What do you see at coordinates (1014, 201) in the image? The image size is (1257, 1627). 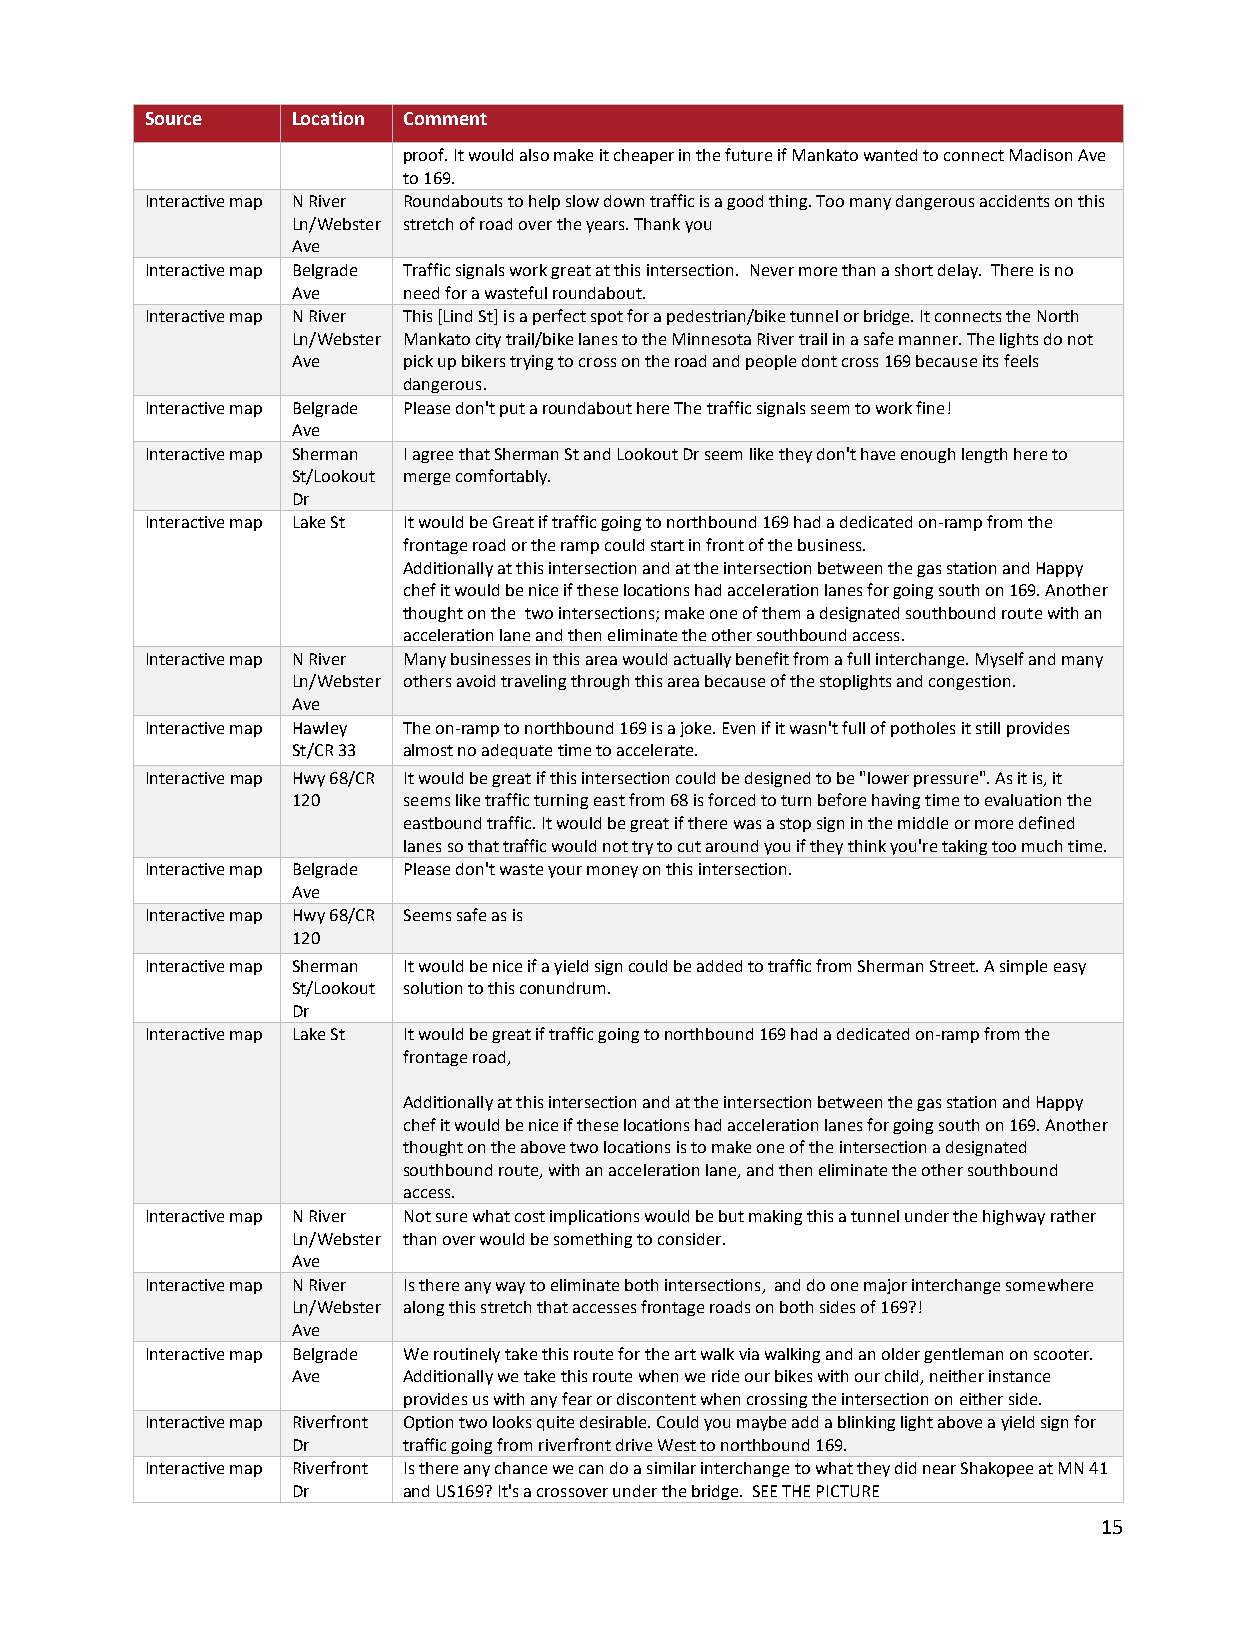 I see `accidents` at bounding box center [1014, 201].
